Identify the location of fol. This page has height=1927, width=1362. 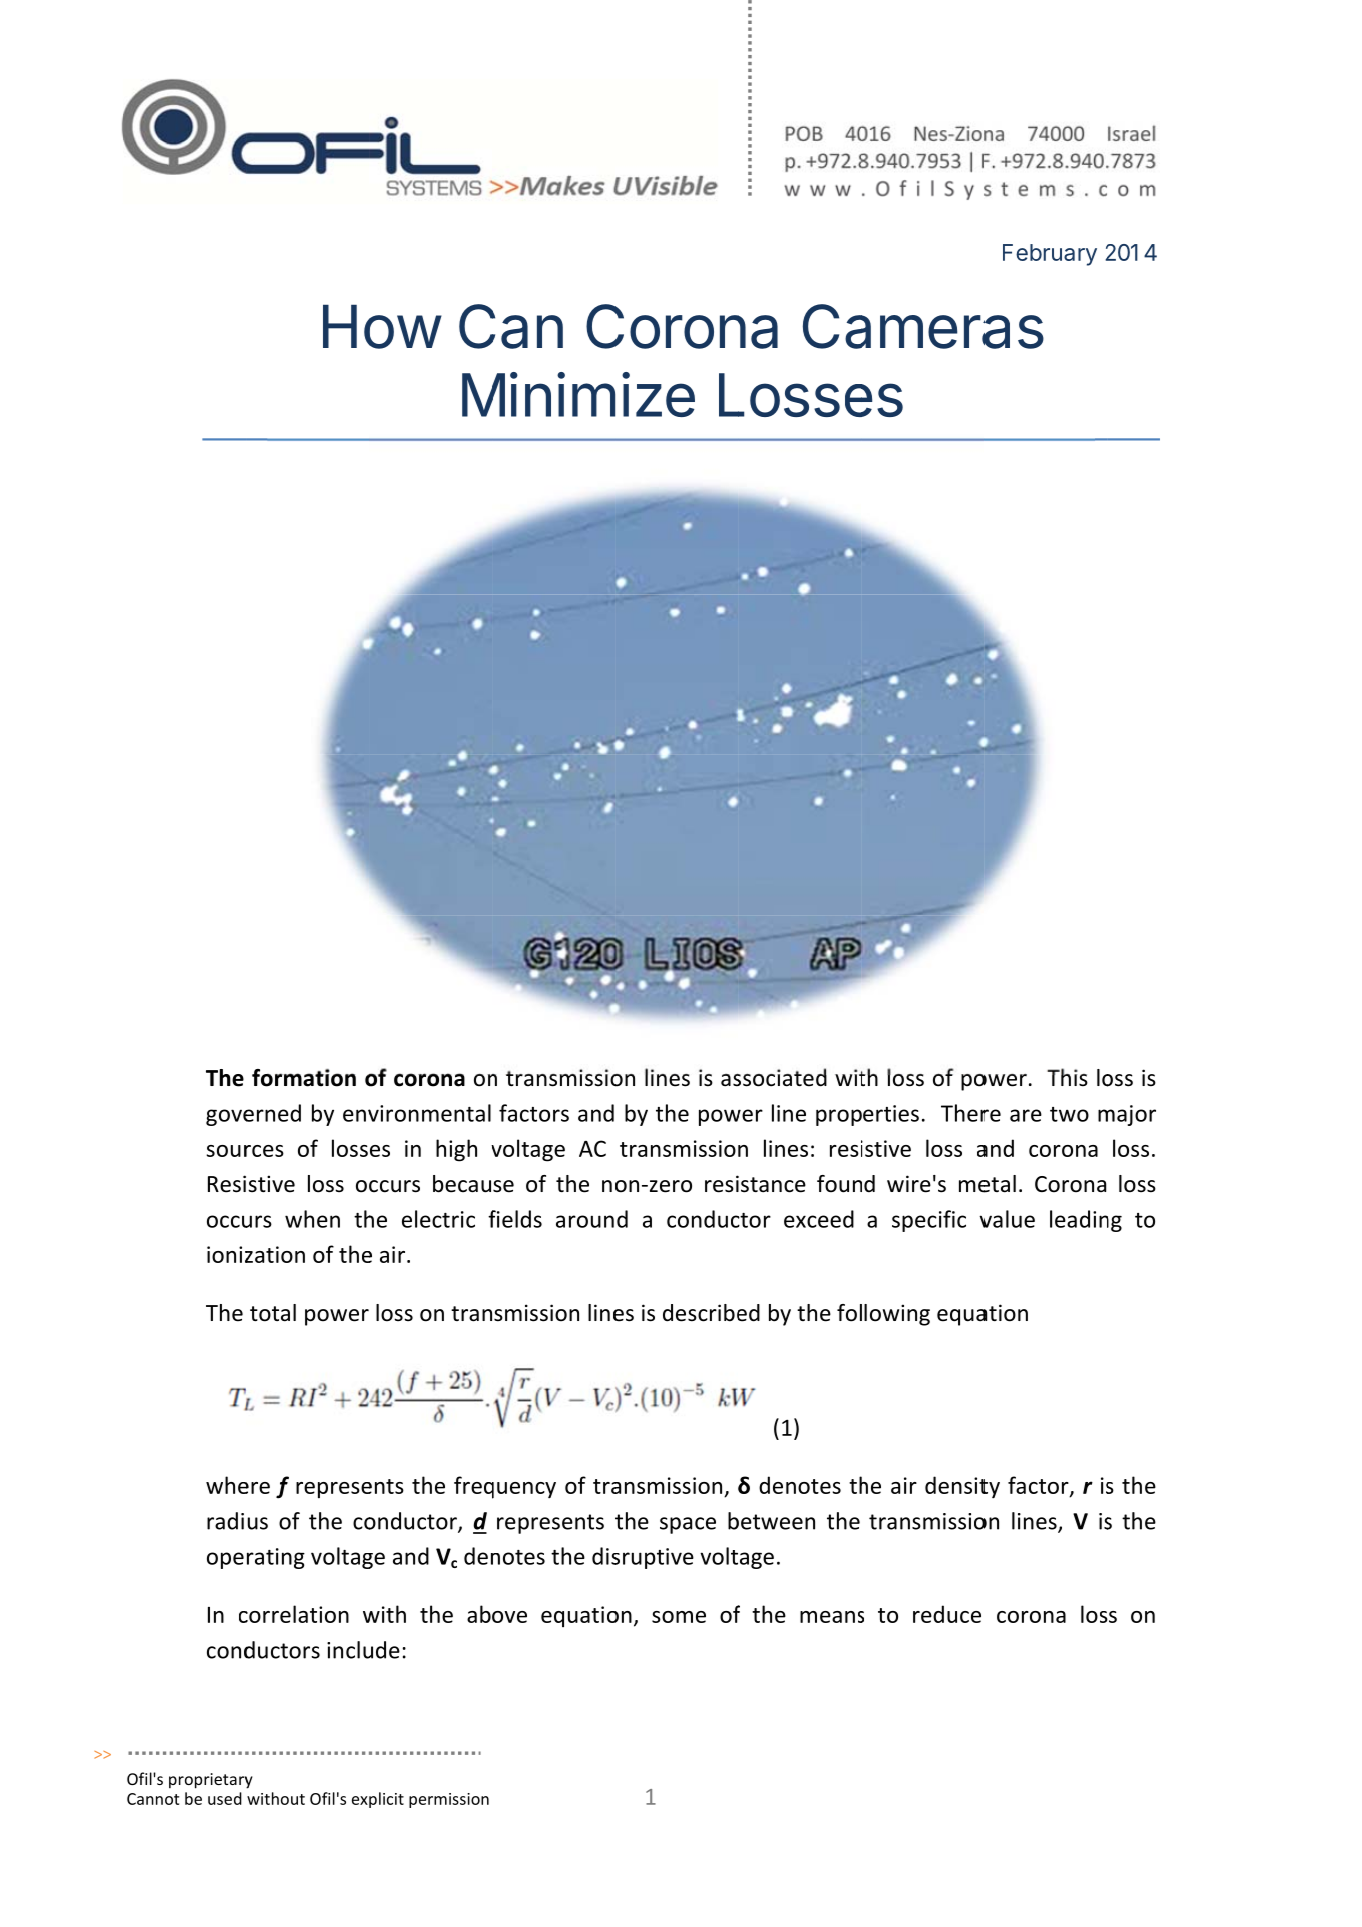
(849, 1313).
